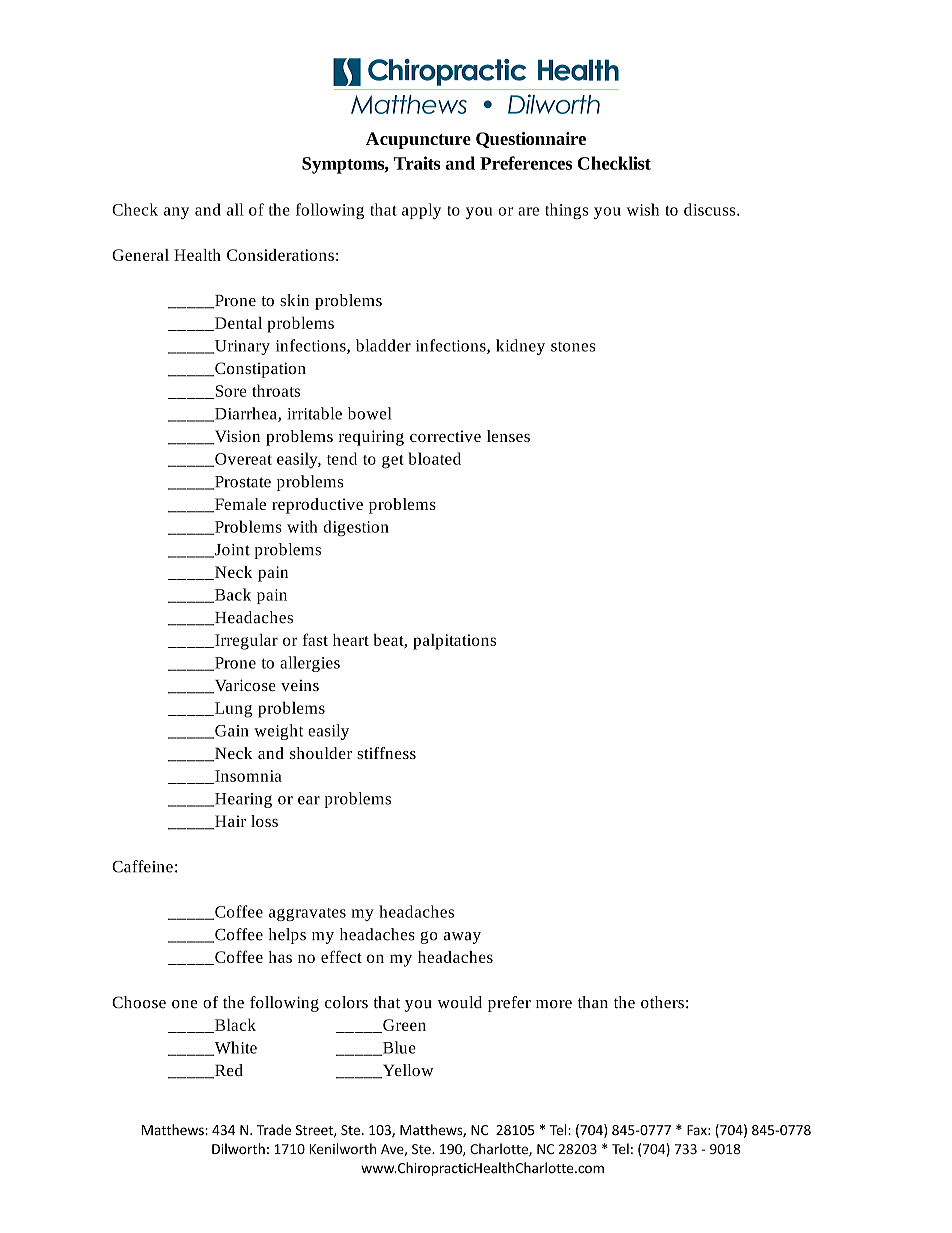 The height and width of the screenshot is (1233, 952). Describe the element at coordinates (462, 938) in the screenshot. I see `away` at that location.
